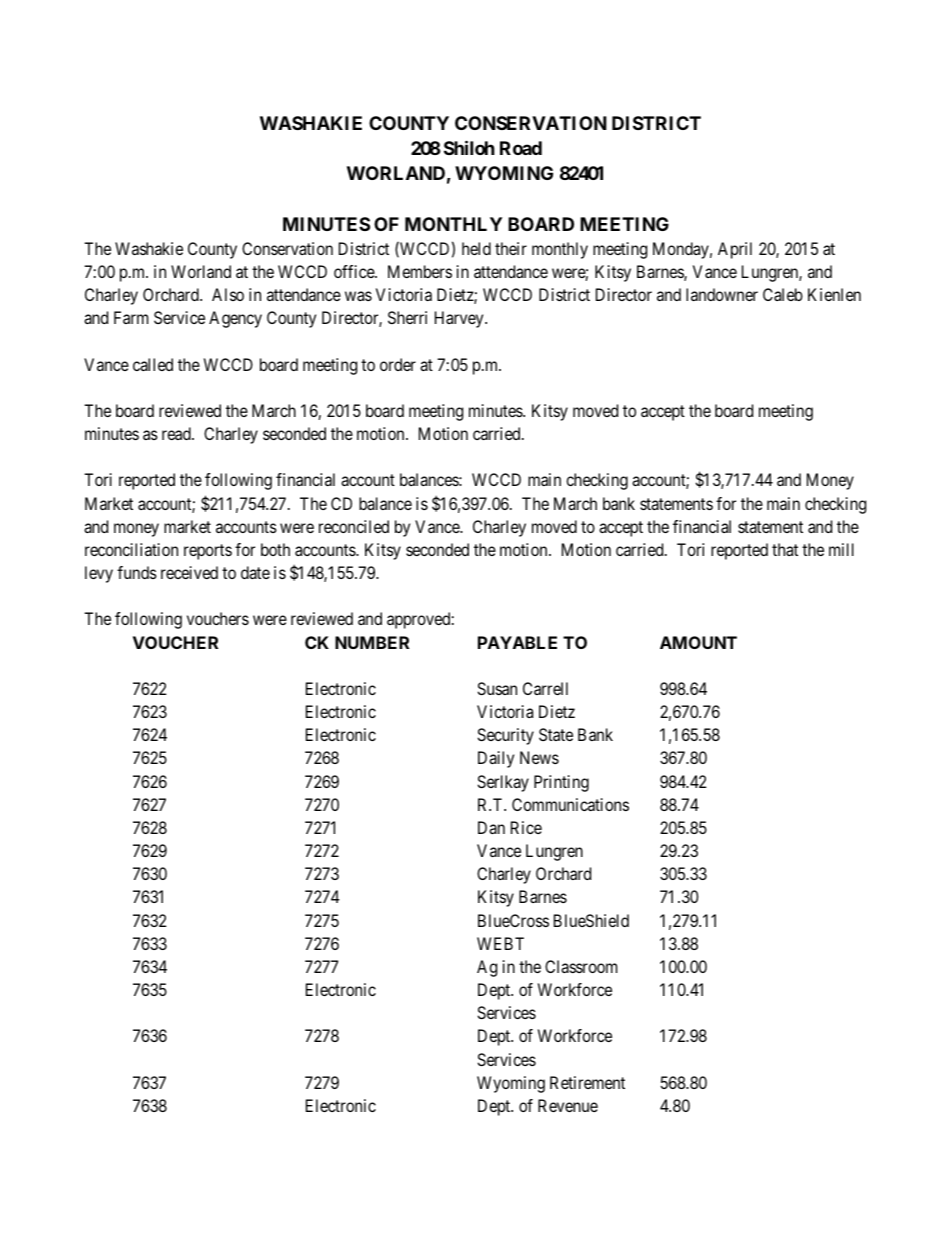  Describe the element at coordinates (785, 549) in the document. I see `that` at that location.
